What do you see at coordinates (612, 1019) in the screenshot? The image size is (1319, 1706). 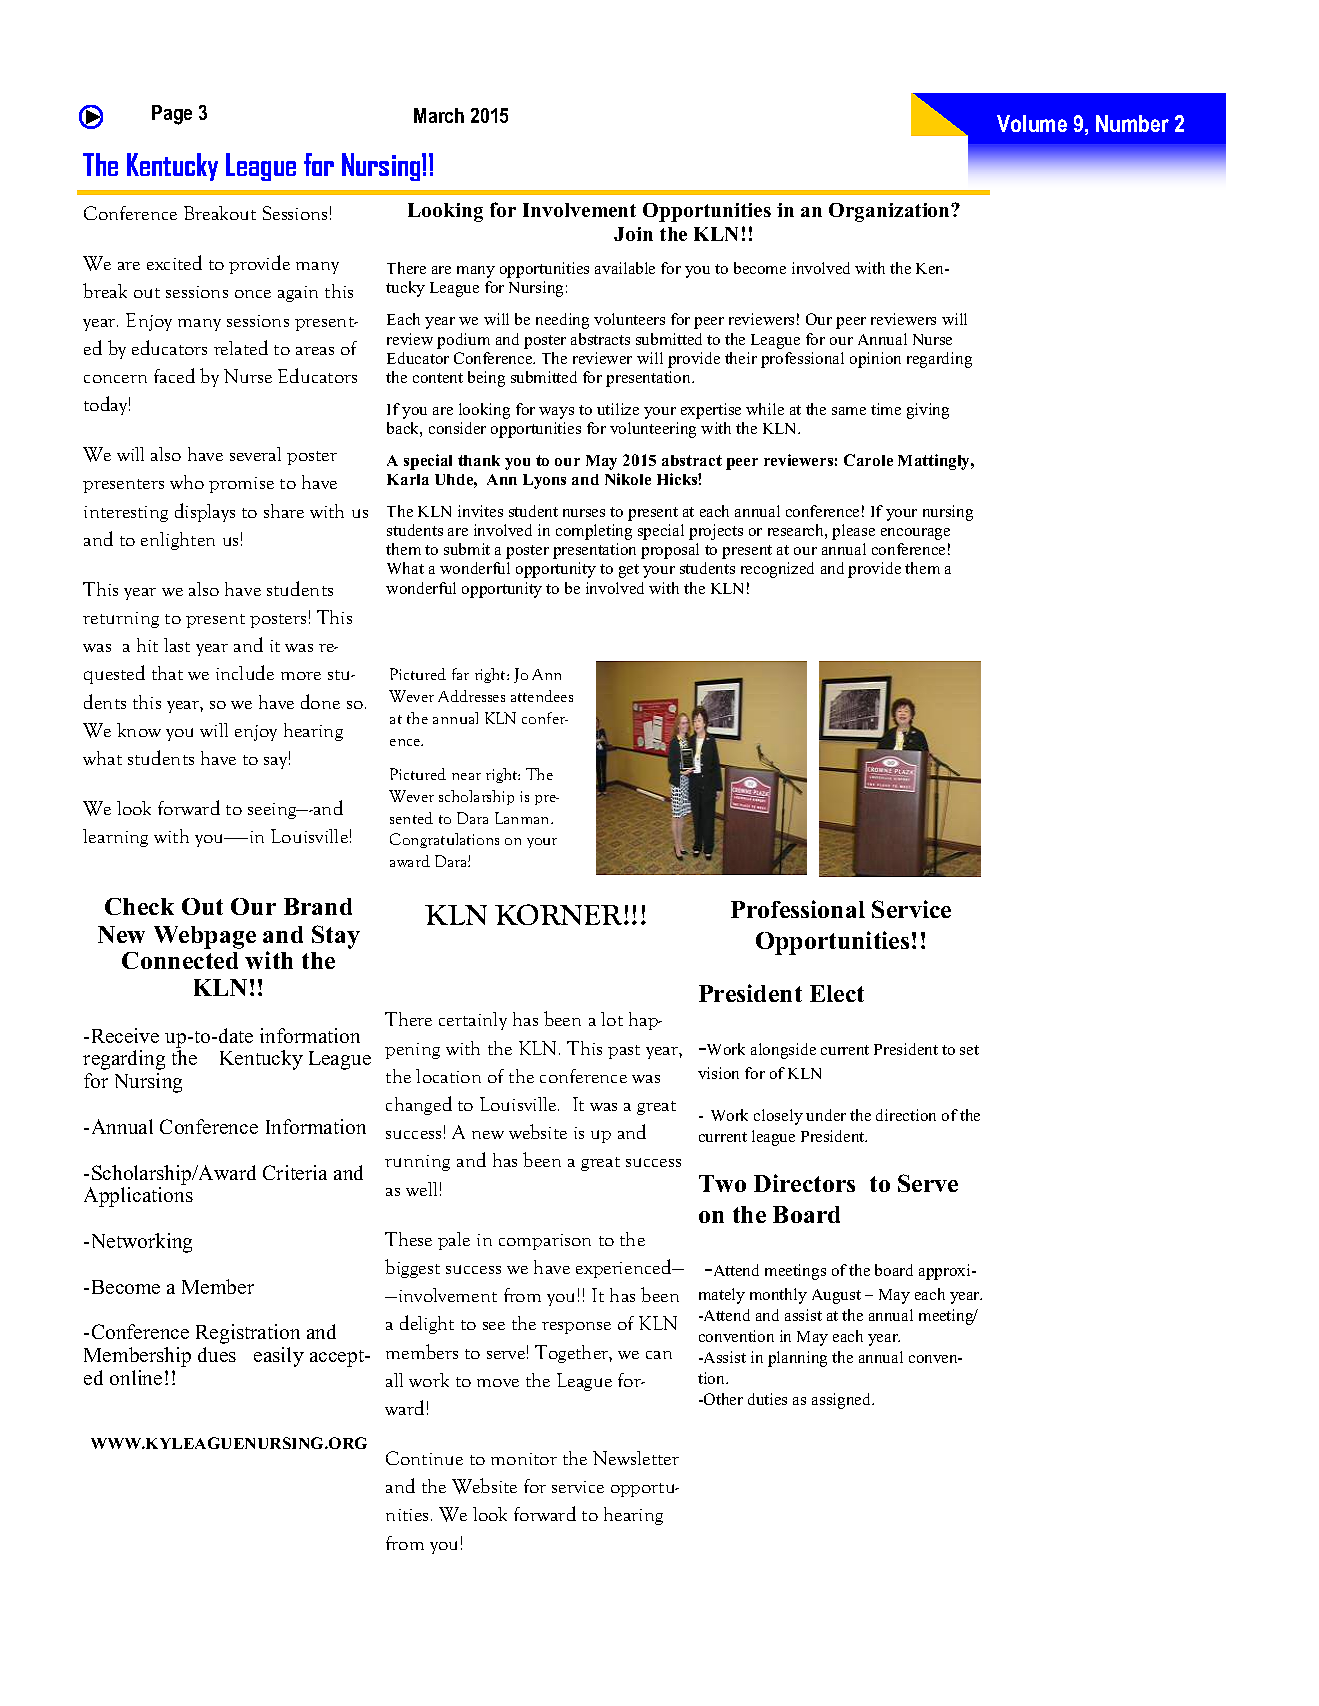 I see `lot` at bounding box center [612, 1019].
